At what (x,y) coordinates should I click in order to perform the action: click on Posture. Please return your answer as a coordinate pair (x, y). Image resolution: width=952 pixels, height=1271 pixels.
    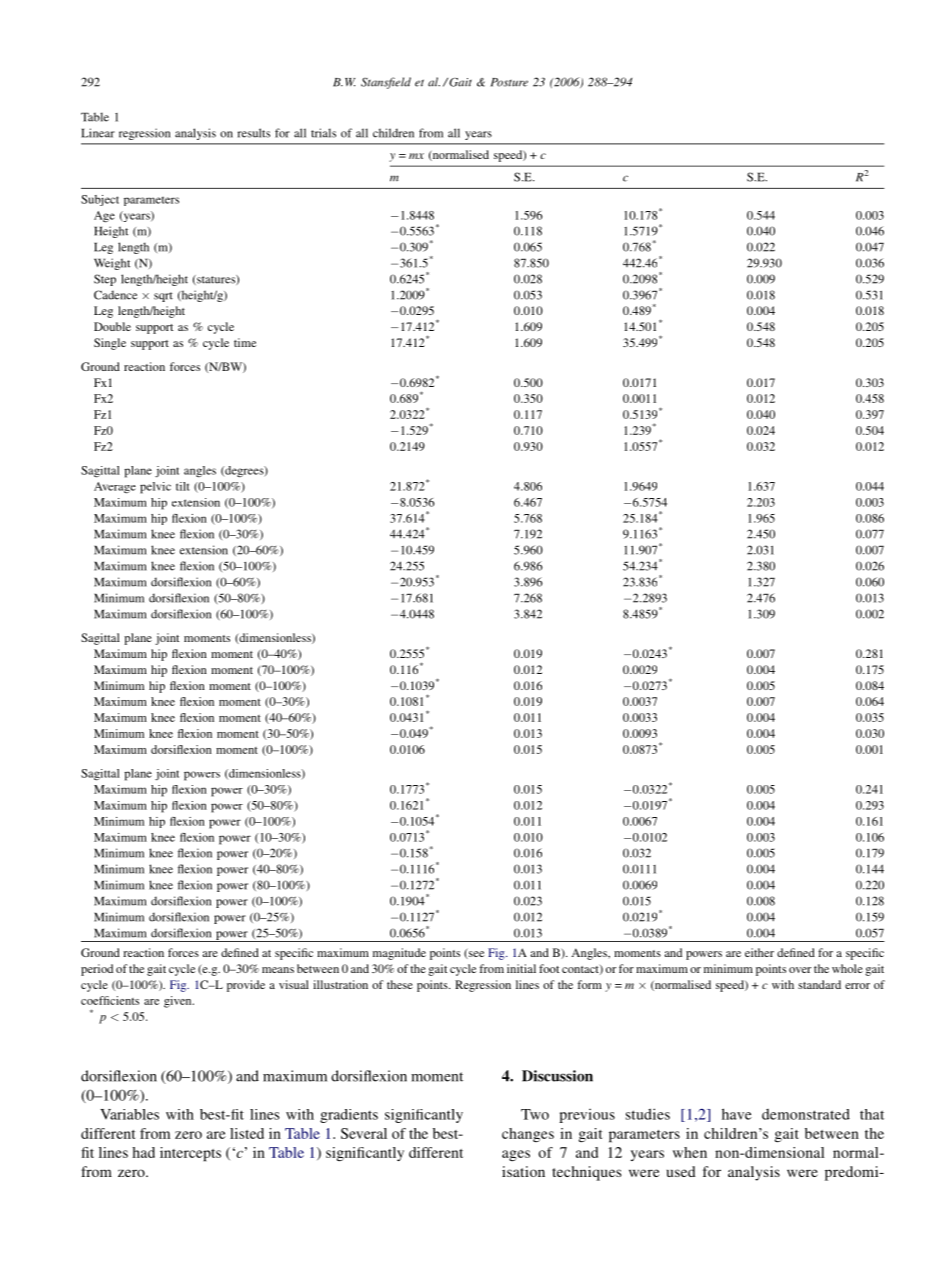
    Looking at the image, I should click on (509, 82).
